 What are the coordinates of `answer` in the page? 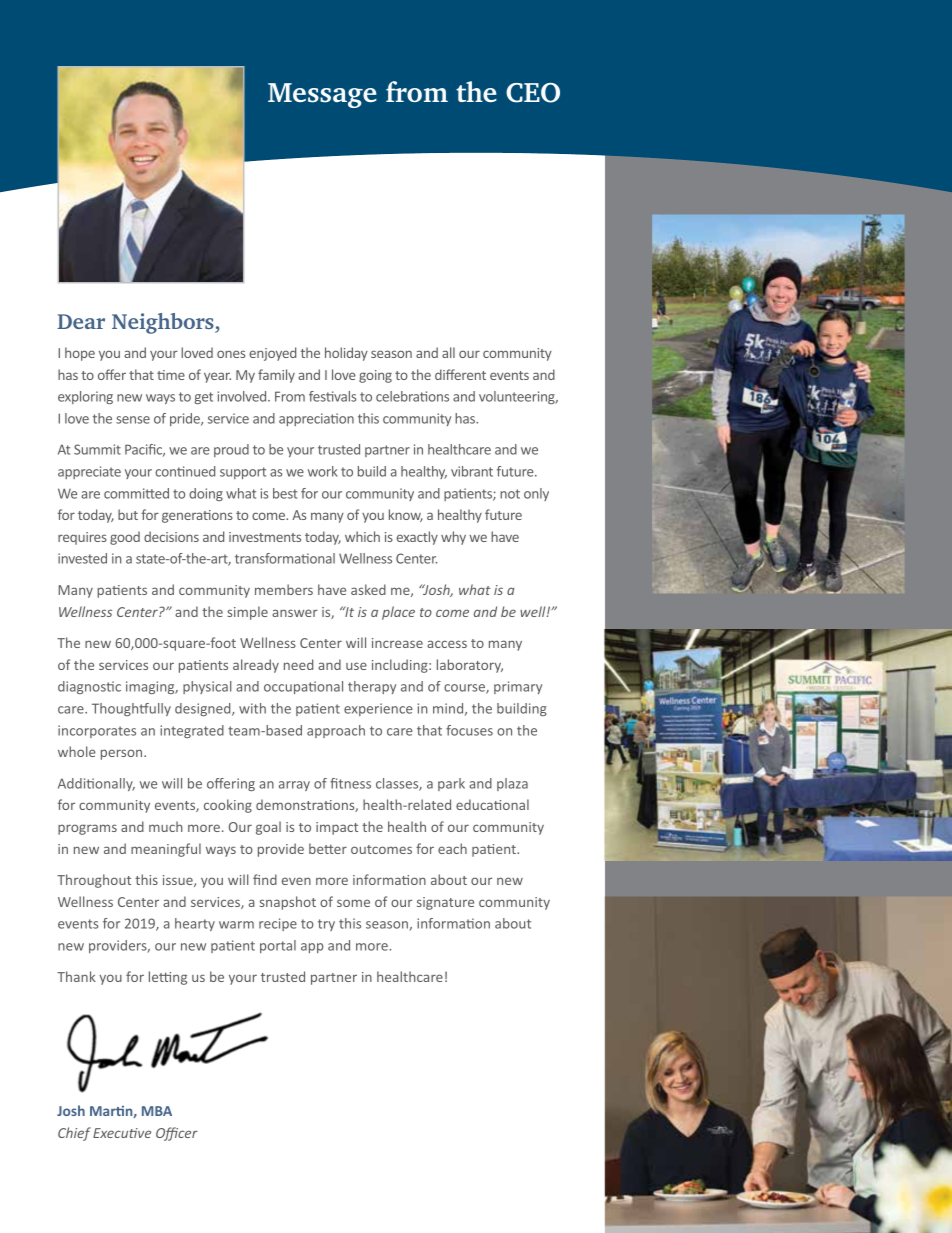 It's located at (295, 613).
